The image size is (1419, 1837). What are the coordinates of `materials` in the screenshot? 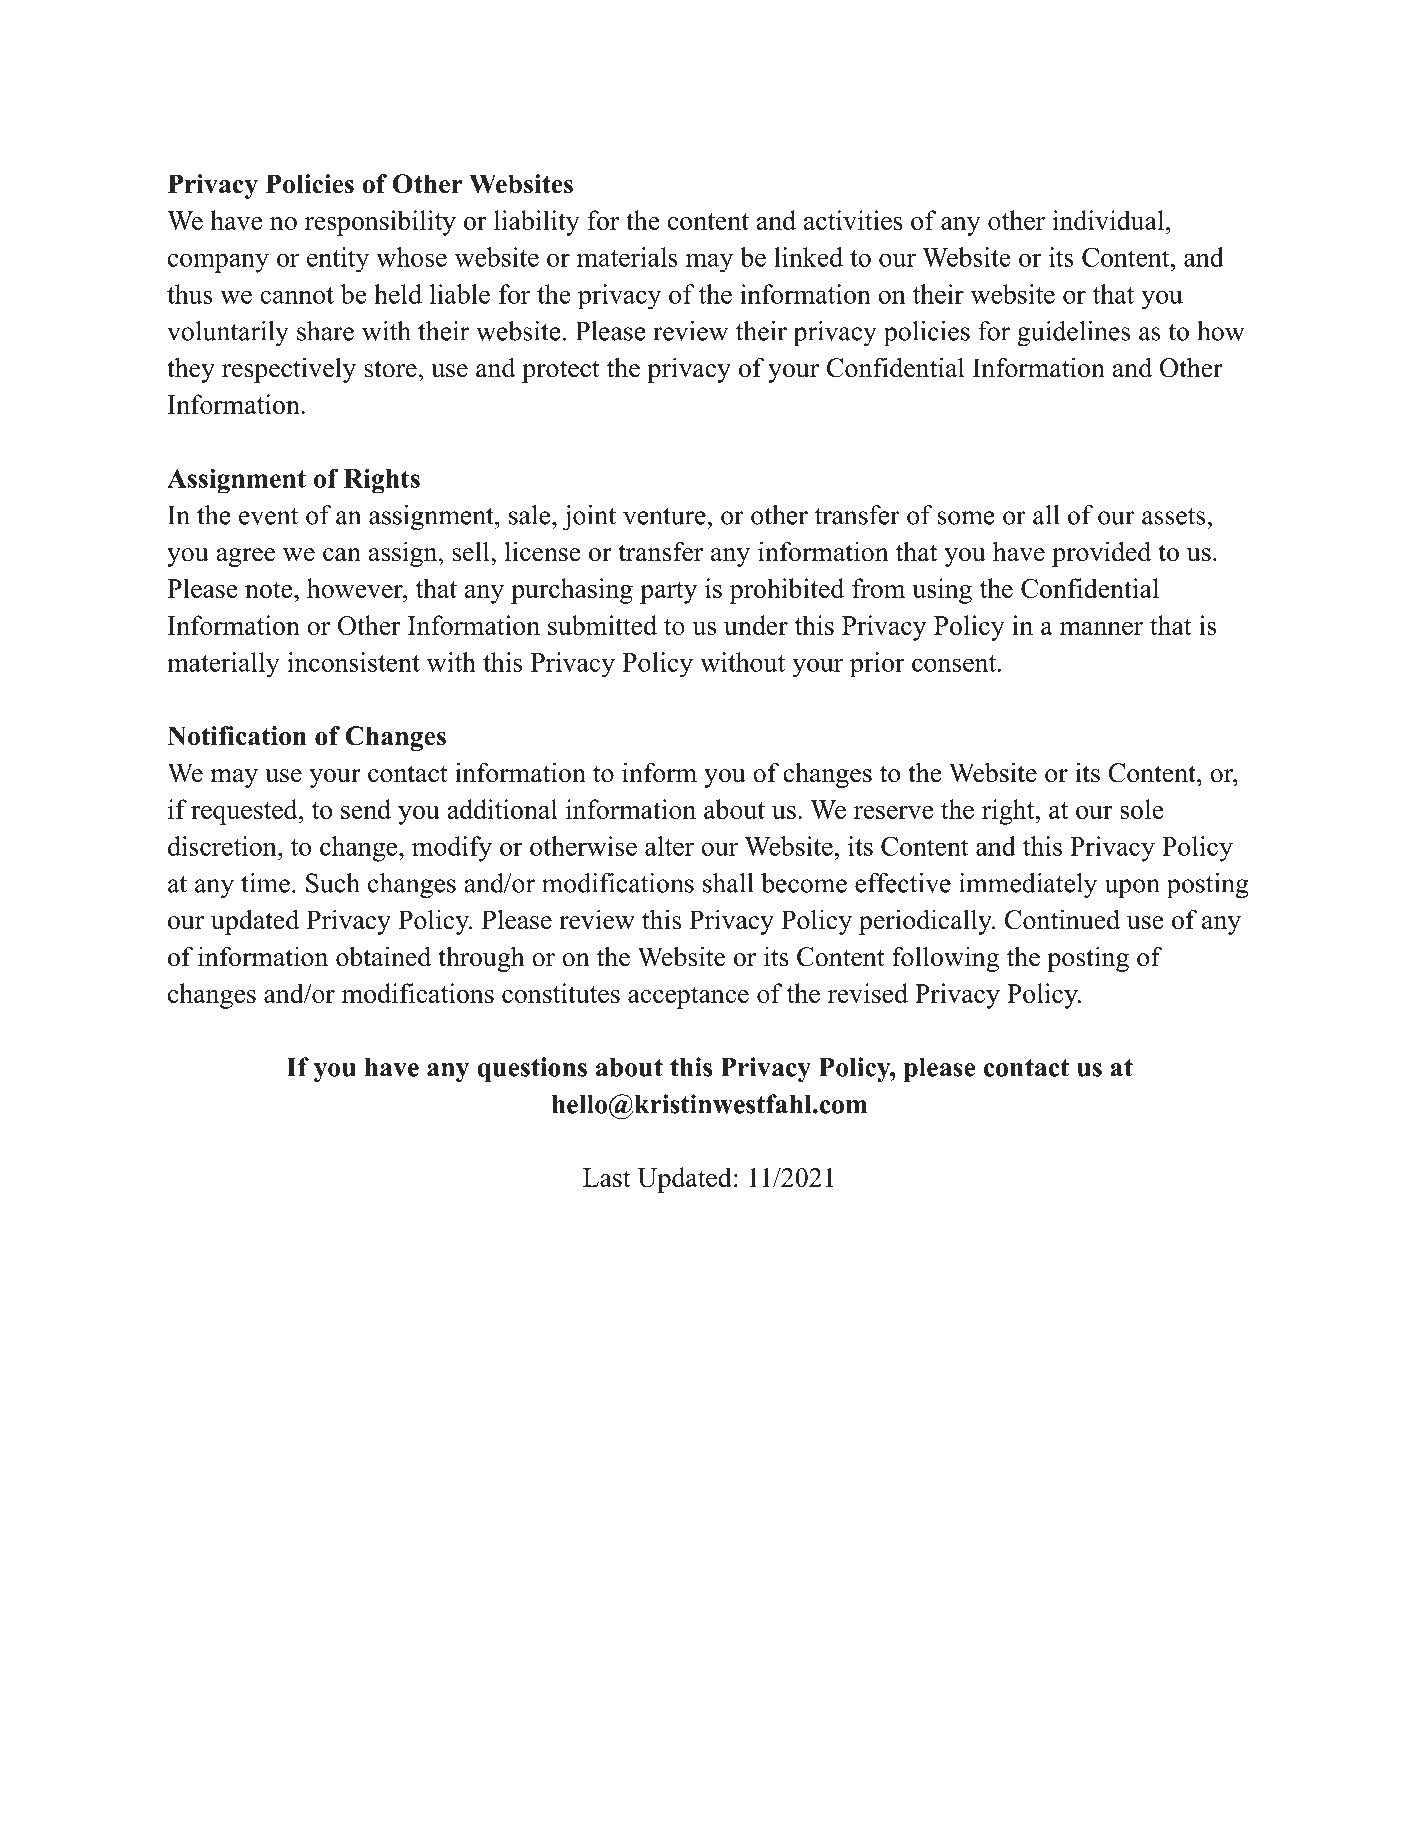 It's located at (627, 257).
